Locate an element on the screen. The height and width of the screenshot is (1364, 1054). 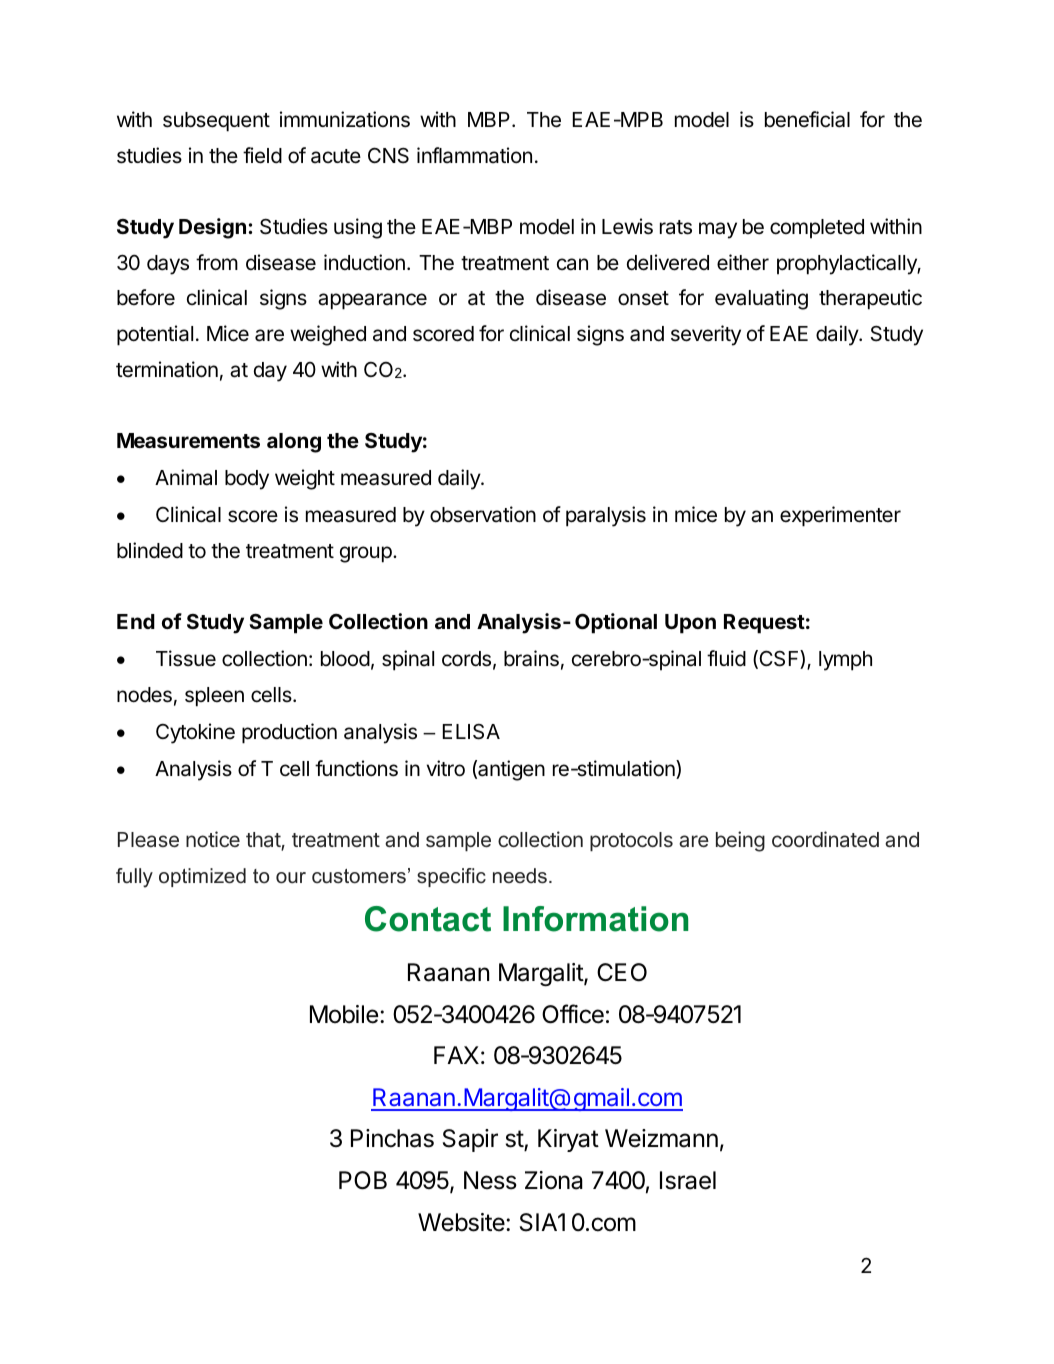
field is located at coordinates (262, 155).
